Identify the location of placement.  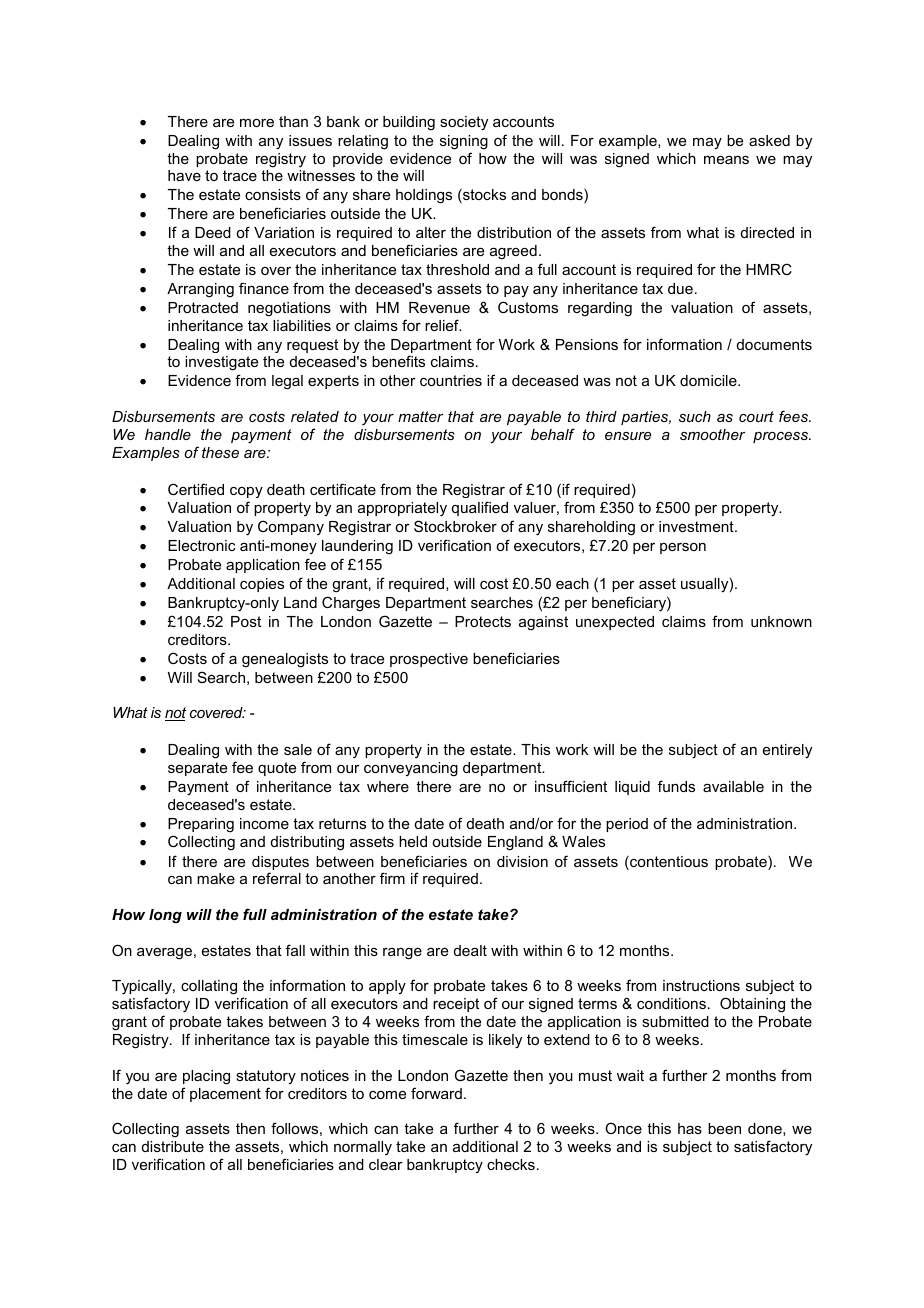
(225, 1095).
